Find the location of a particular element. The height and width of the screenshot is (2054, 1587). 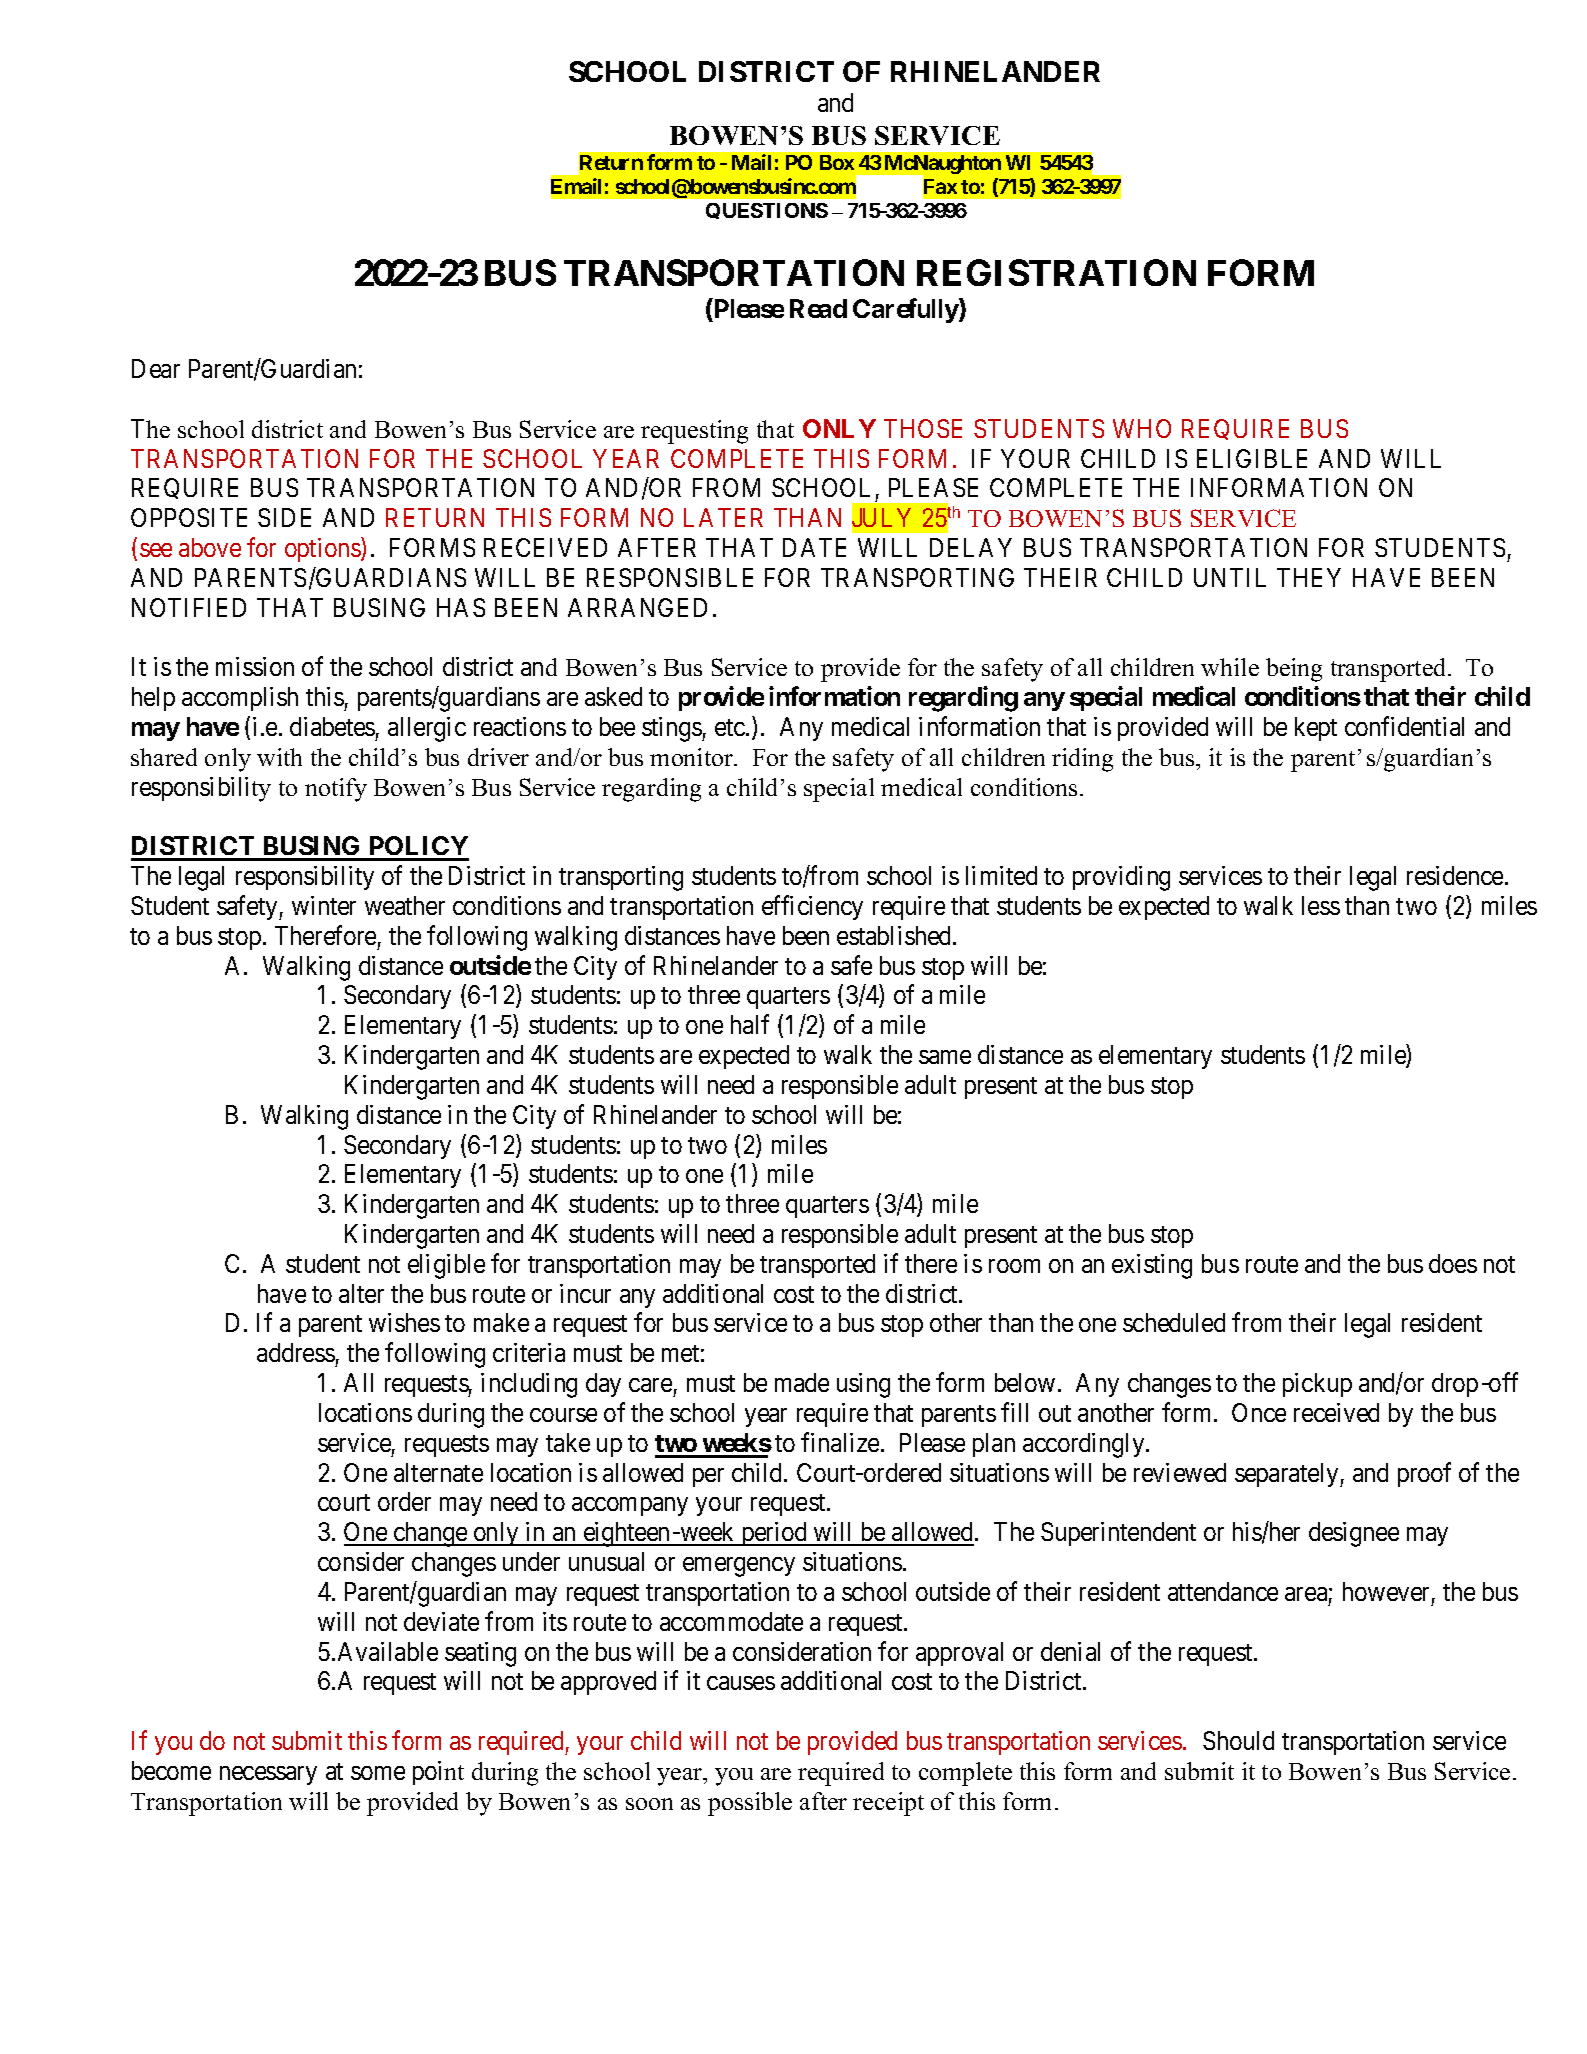

half is located at coordinates (750, 1024).
